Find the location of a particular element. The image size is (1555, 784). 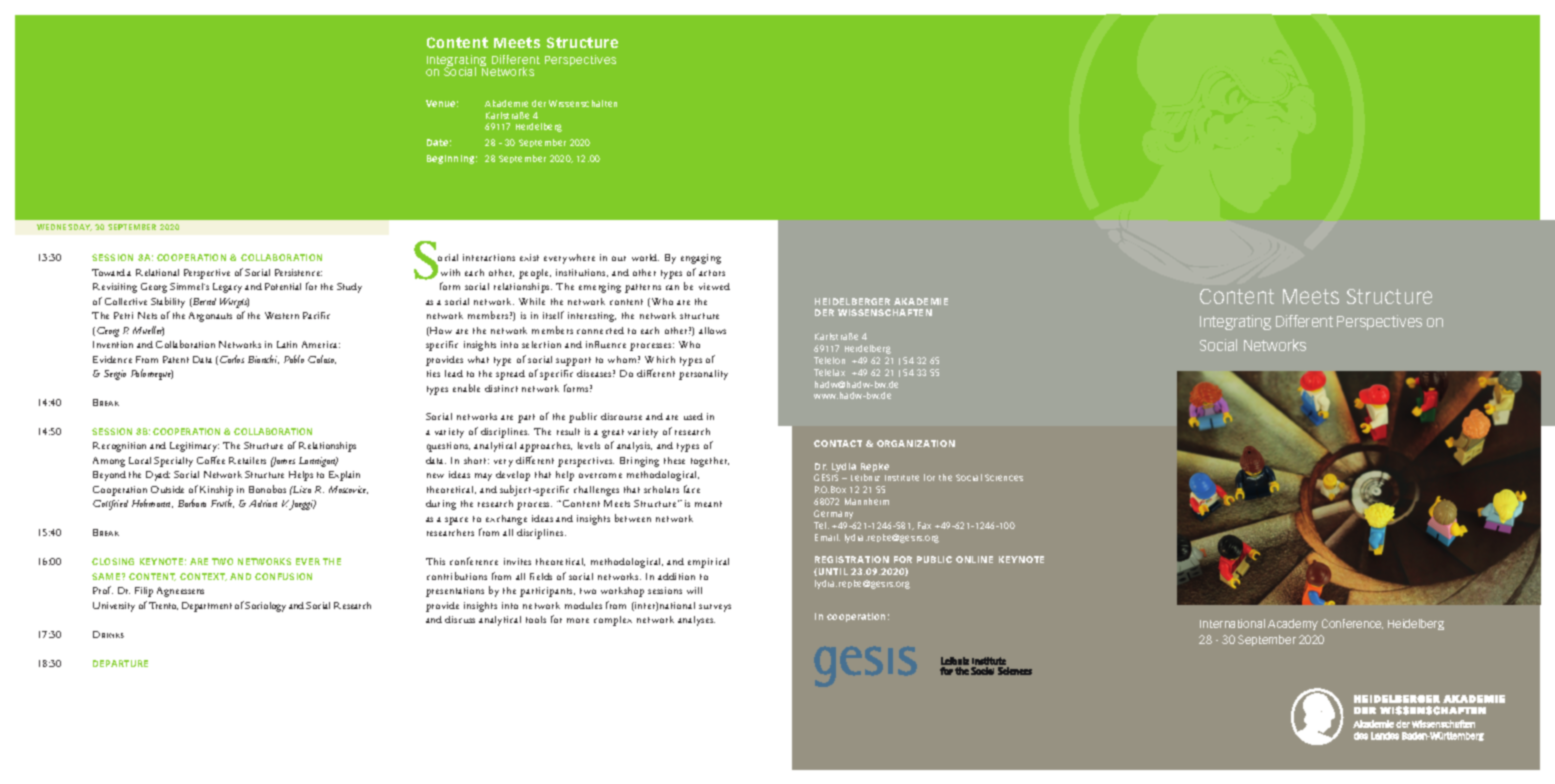

Sociology is located at coordinates (265, 607).
